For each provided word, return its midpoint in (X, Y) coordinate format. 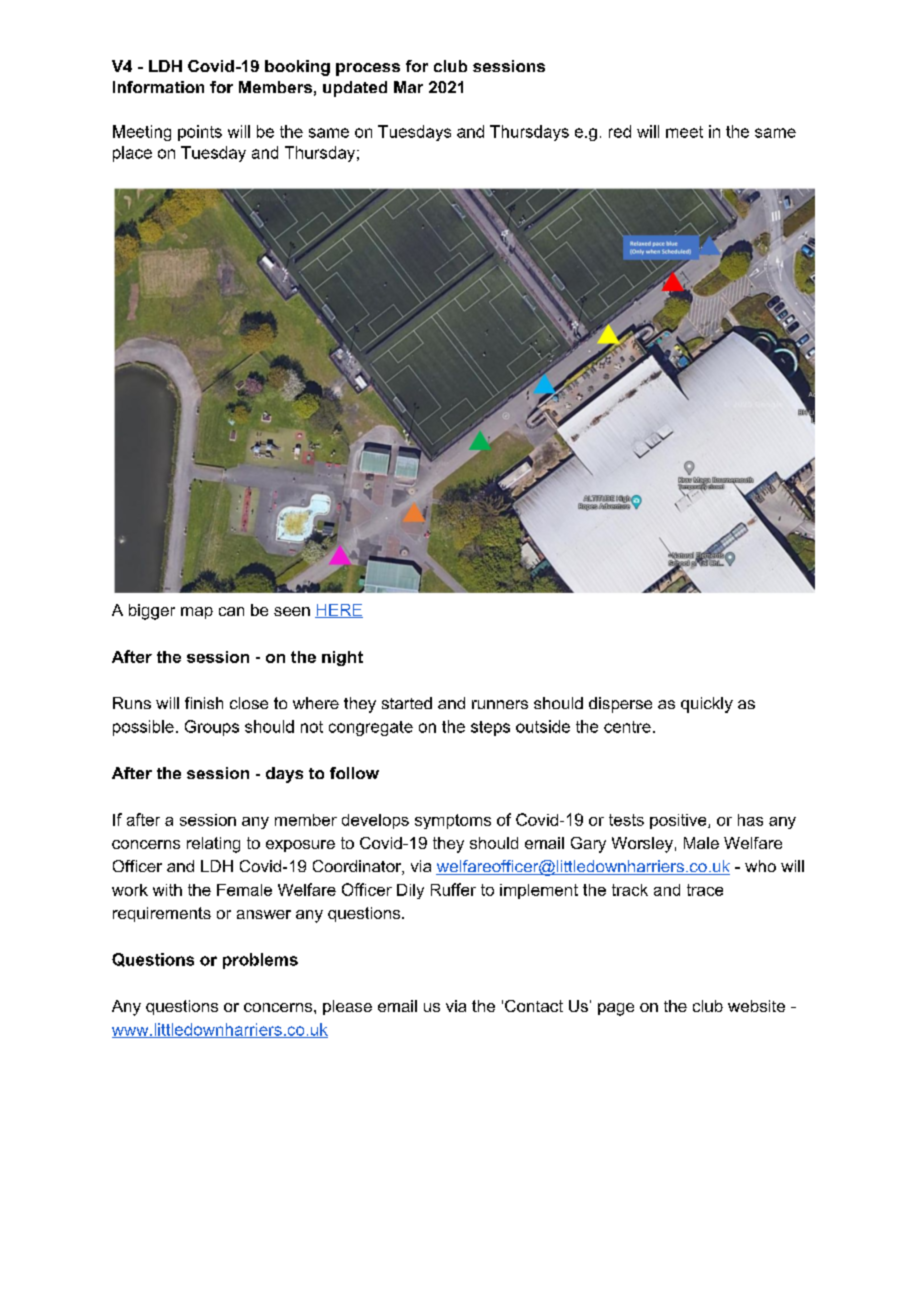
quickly (707, 705)
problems (260, 961)
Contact (534, 1006)
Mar (408, 87)
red (620, 131)
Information (158, 87)
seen (292, 611)
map (197, 613)
